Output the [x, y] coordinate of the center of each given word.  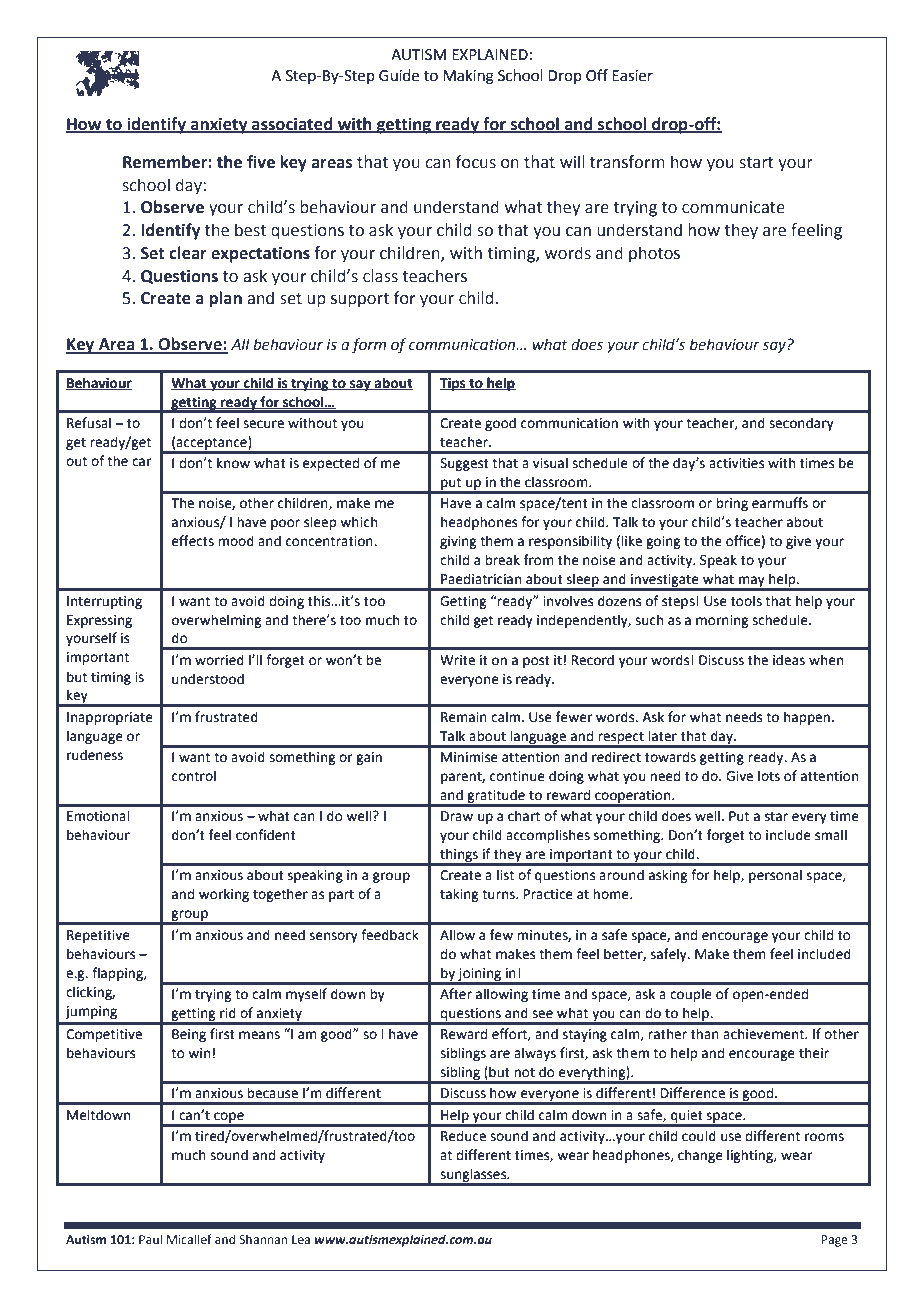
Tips [454, 384]
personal [775, 876]
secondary [801, 424]
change [700, 1156]
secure [263, 424]
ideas [789, 660]
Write [457, 660]
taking [459, 895]
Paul [150, 1239]
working [224, 895]
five [261, 162]
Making [468, 77]
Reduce [463, 1136]
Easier [632, 76]
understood [208, 679]
